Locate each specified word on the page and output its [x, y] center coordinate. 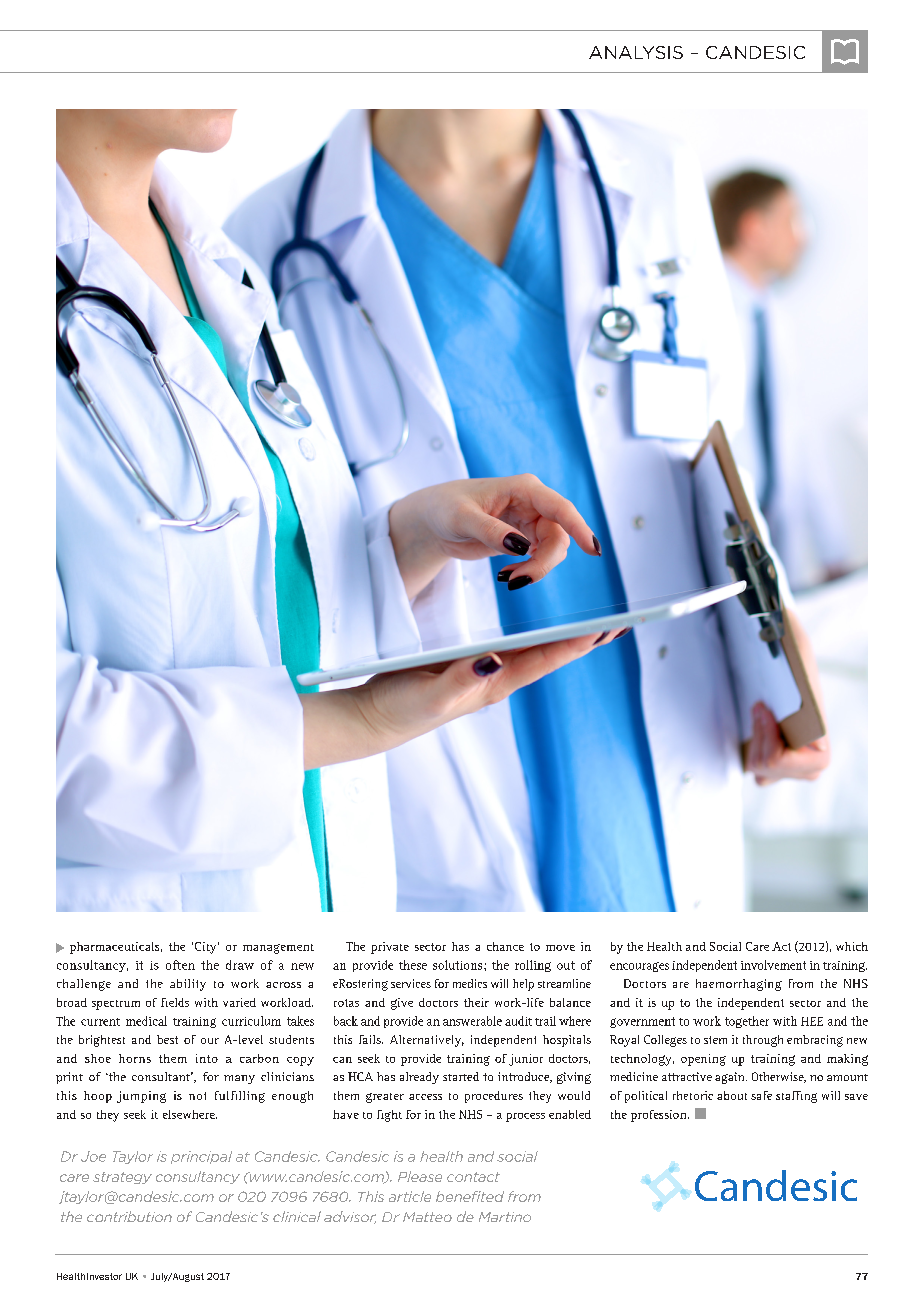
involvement [773, 965]
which [852, 946]
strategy [122, 1178]
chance [505, 946]
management [278, 949]
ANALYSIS [636, 52]
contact [473, 1177]
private [390, 948]
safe [761, 1095]
